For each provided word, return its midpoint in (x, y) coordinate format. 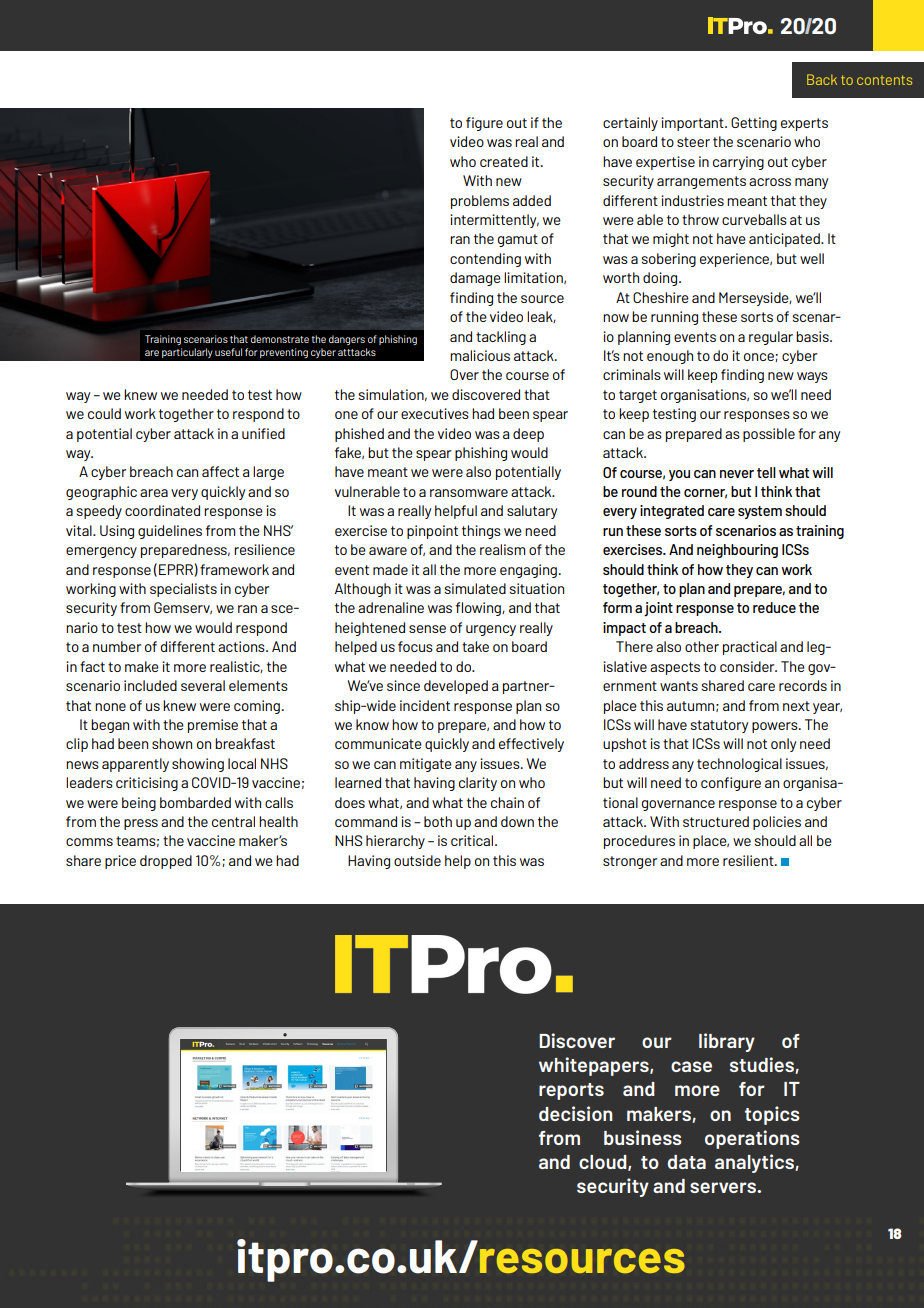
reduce (774, 607)
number (117, 646)
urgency (491, 630)
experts (804, 124)
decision (575, 1113)
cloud (604, 1163)
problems (480, 202)
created (504, 161)
